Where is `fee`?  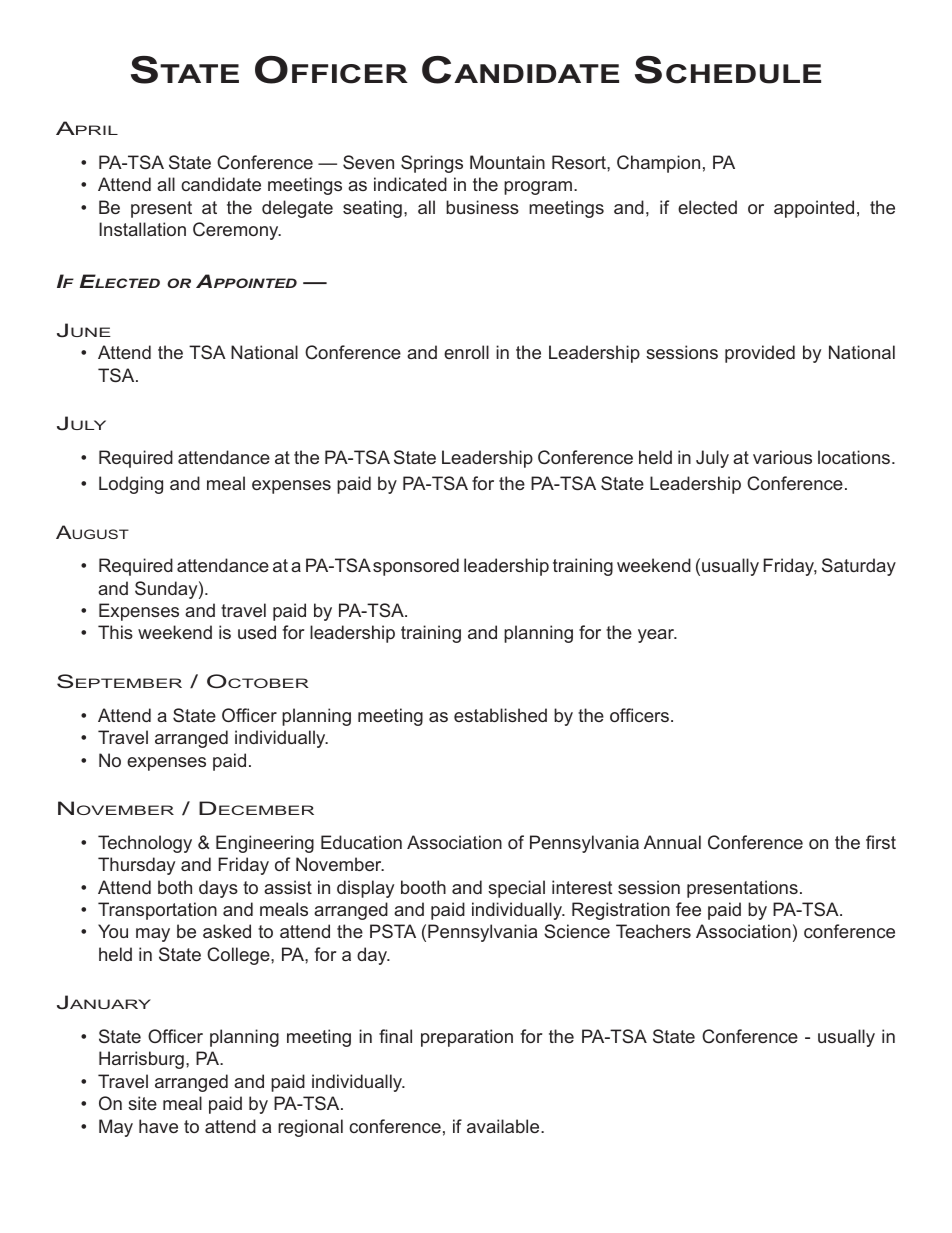 fee is located at coordinates (688, 909).
